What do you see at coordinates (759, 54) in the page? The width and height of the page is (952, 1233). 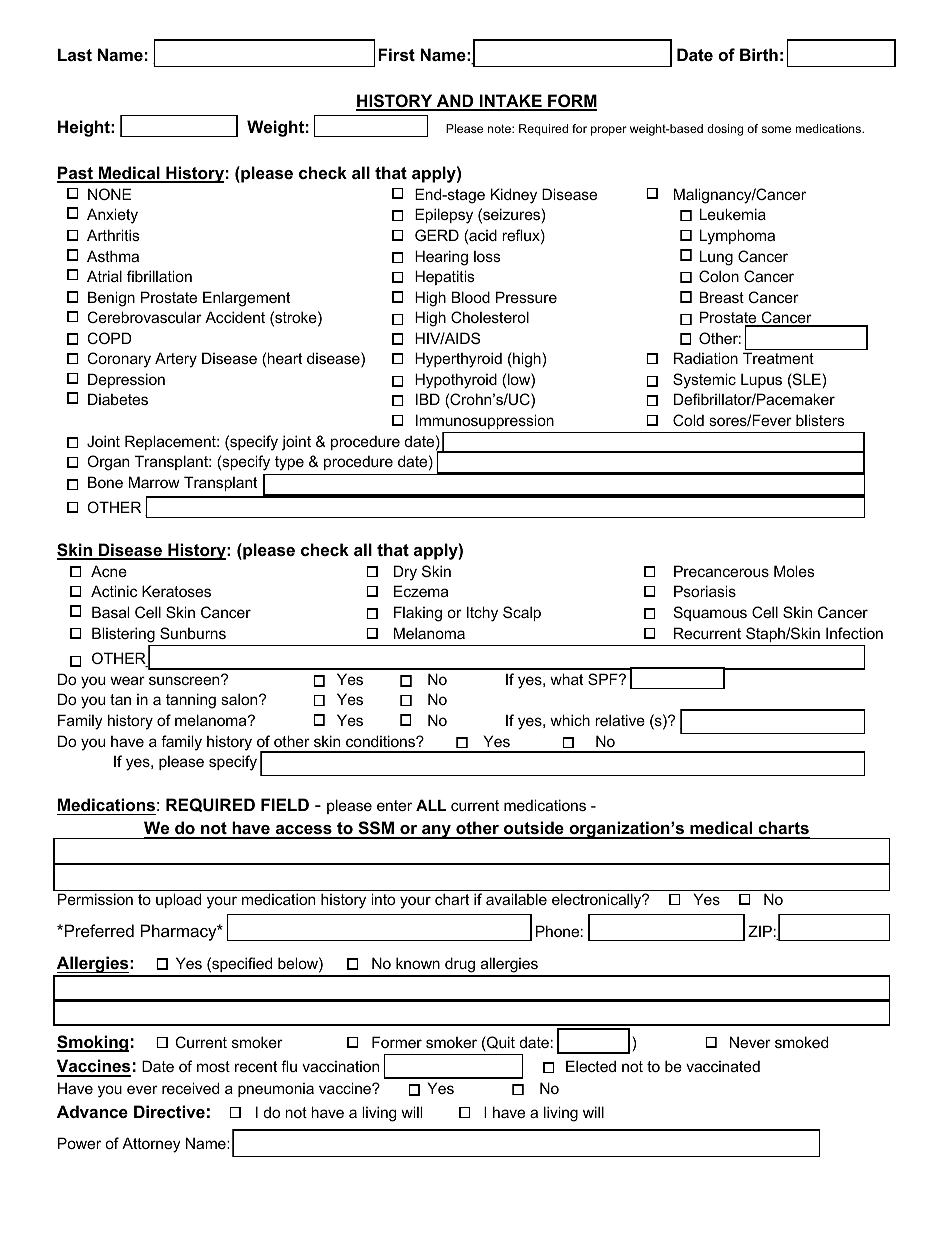 I see `Birth` at bounding box center [759, 54].
